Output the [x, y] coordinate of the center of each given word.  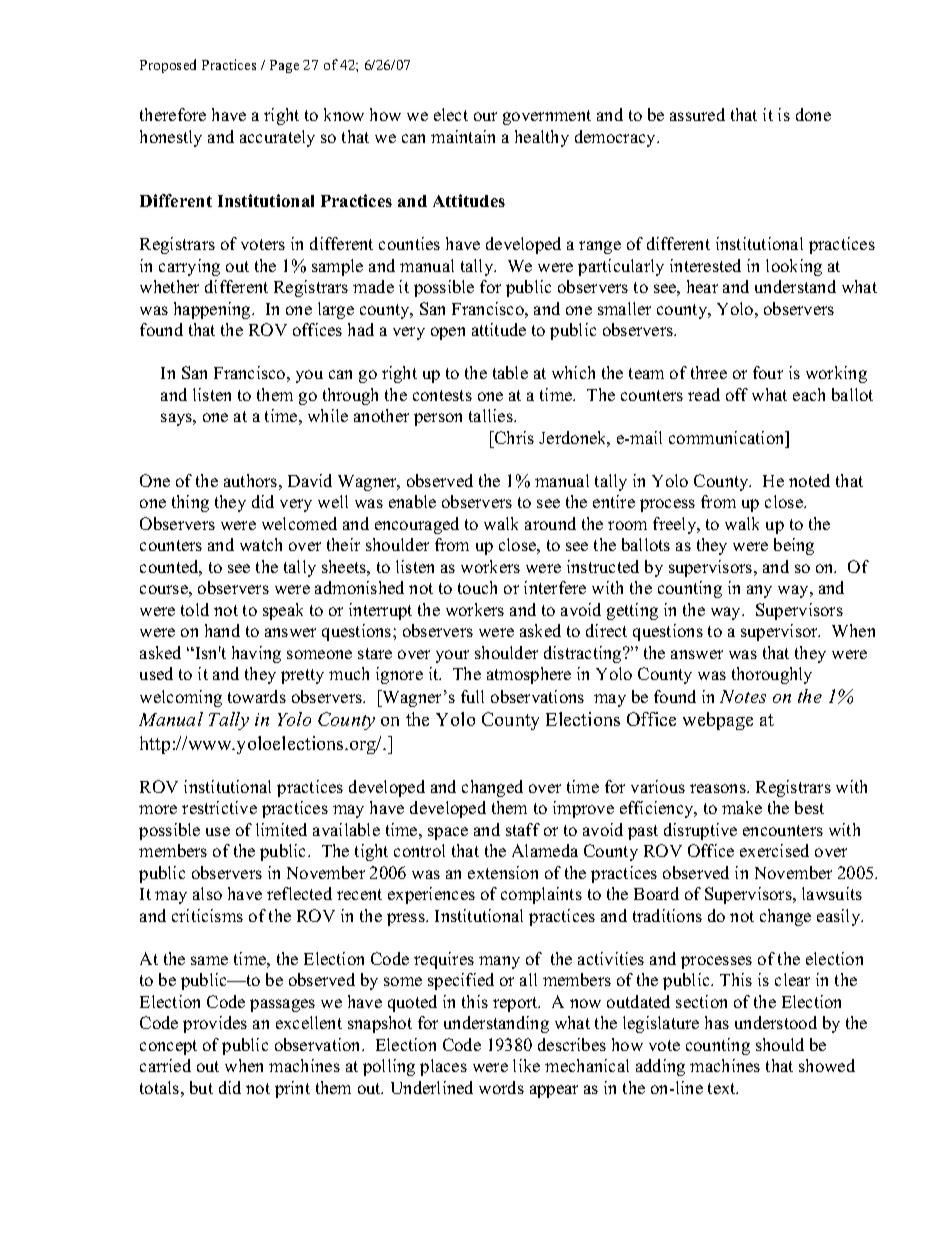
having [256, 654]
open [448, 333]
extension [503, 872]
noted [809, 480]
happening [213, 310]
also [207, 893]
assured [697, 114]
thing [190, 503]
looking [794, 267]
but [201, 1087]
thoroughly [772, 675]
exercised [774, 850]
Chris [513, 437]
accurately [277, 138]
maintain [463, 136]
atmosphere [529, 675]
